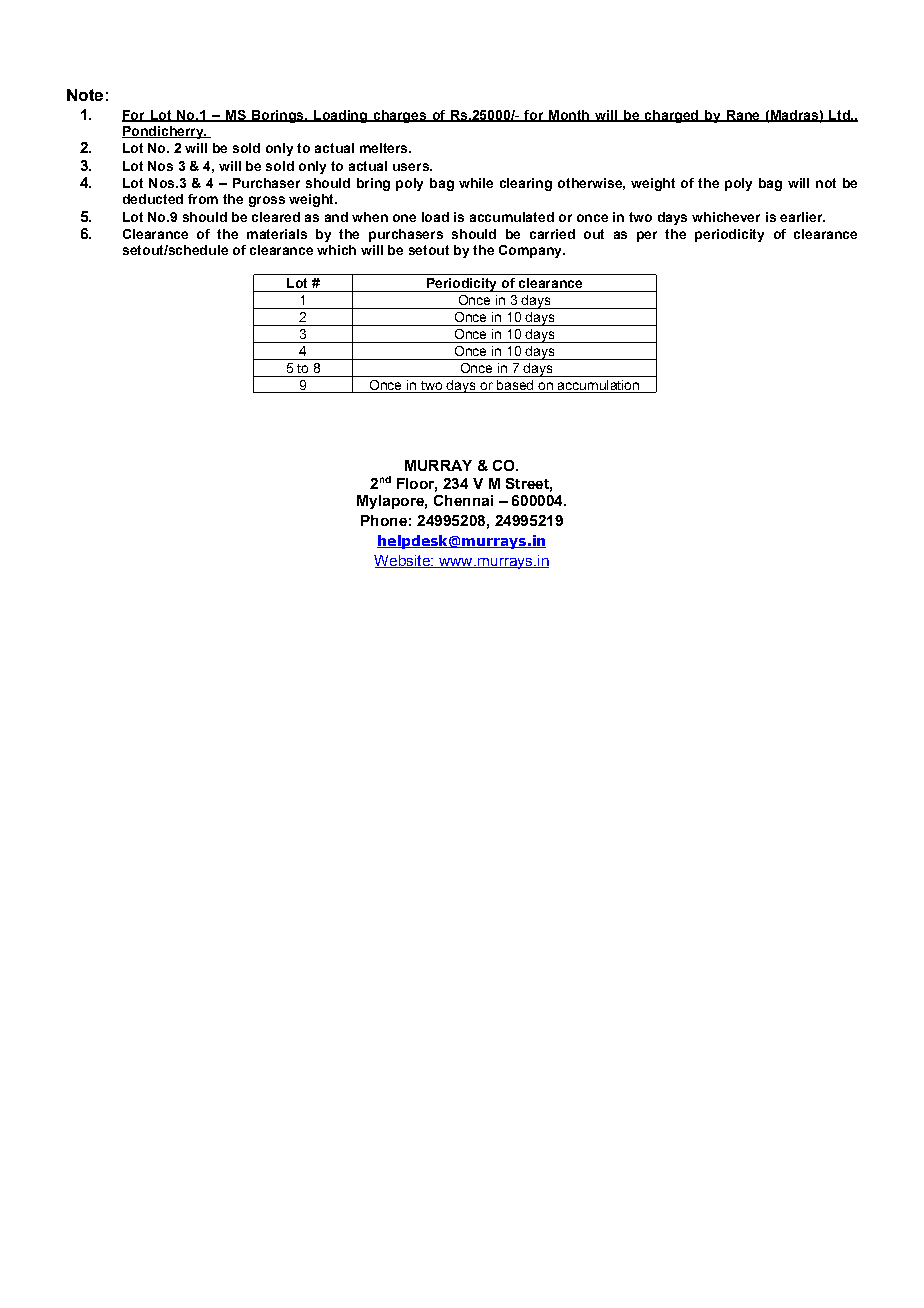 Image resolution: width=924 pixels, height=1308 pixels. Describe the element at coordinates (671, 116) in the screenshot. I see `charged` at that location.
